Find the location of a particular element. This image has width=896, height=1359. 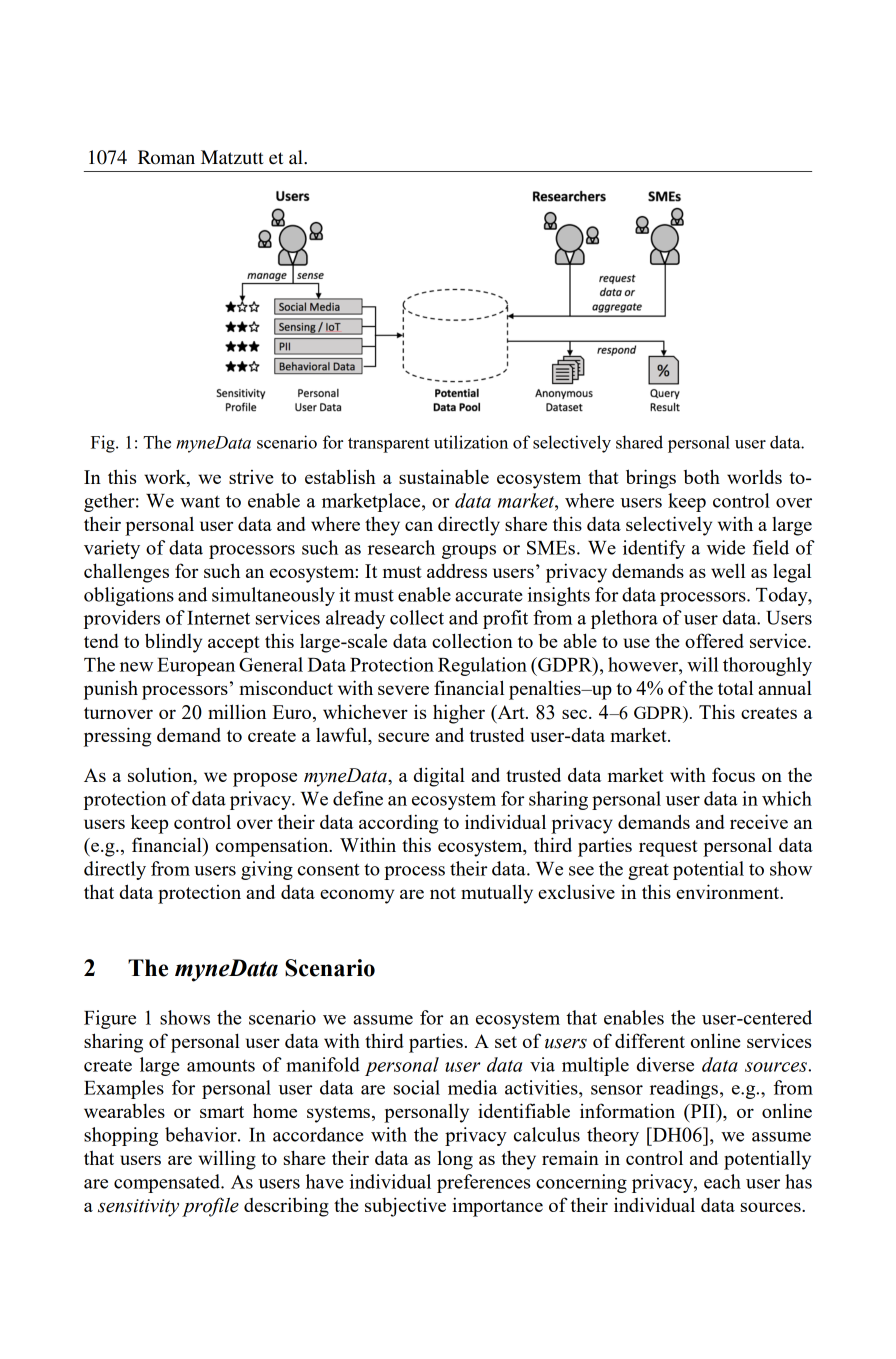

million is located at coordinates (237, 711).
